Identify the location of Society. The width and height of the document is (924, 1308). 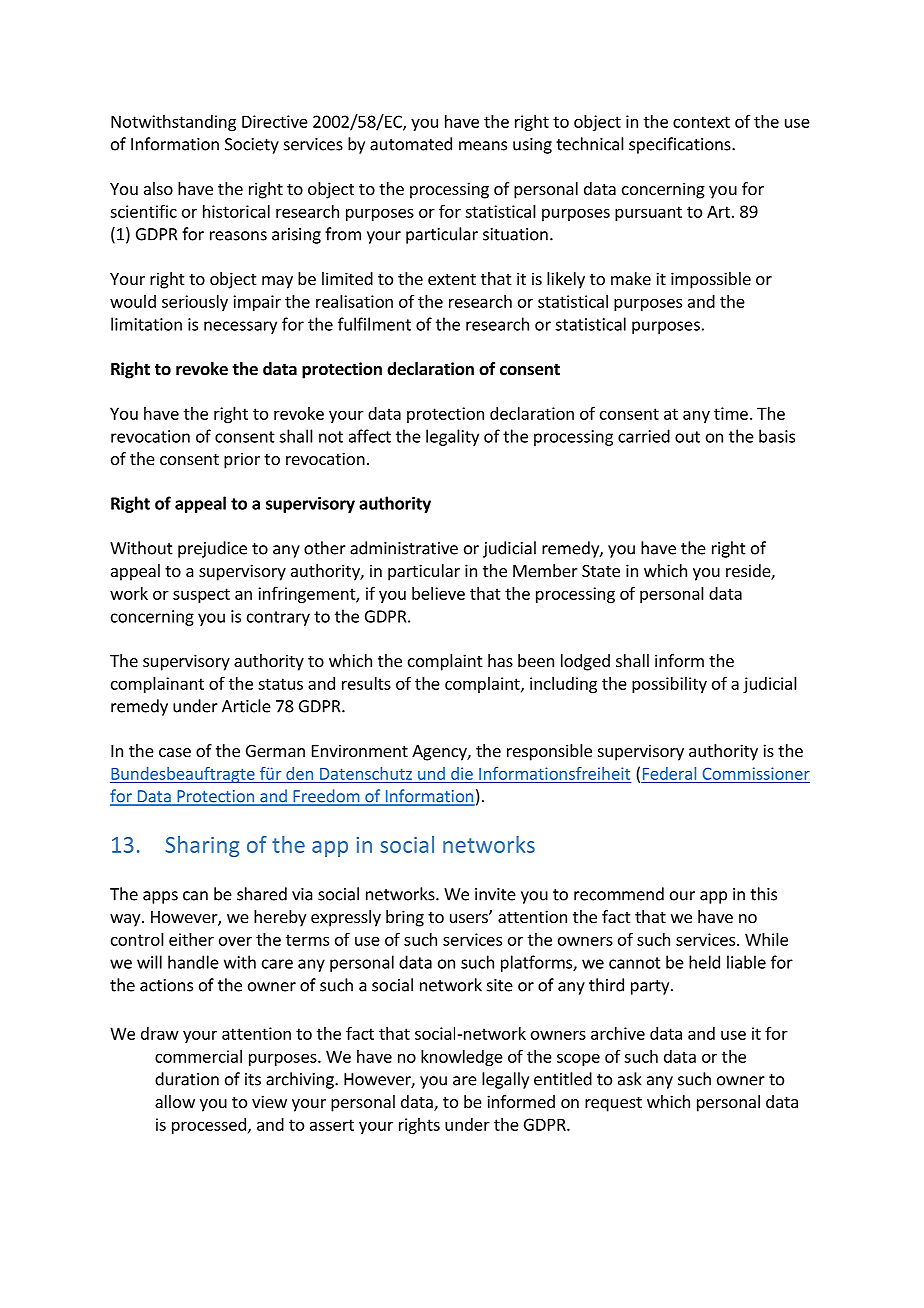
(252, 146).
